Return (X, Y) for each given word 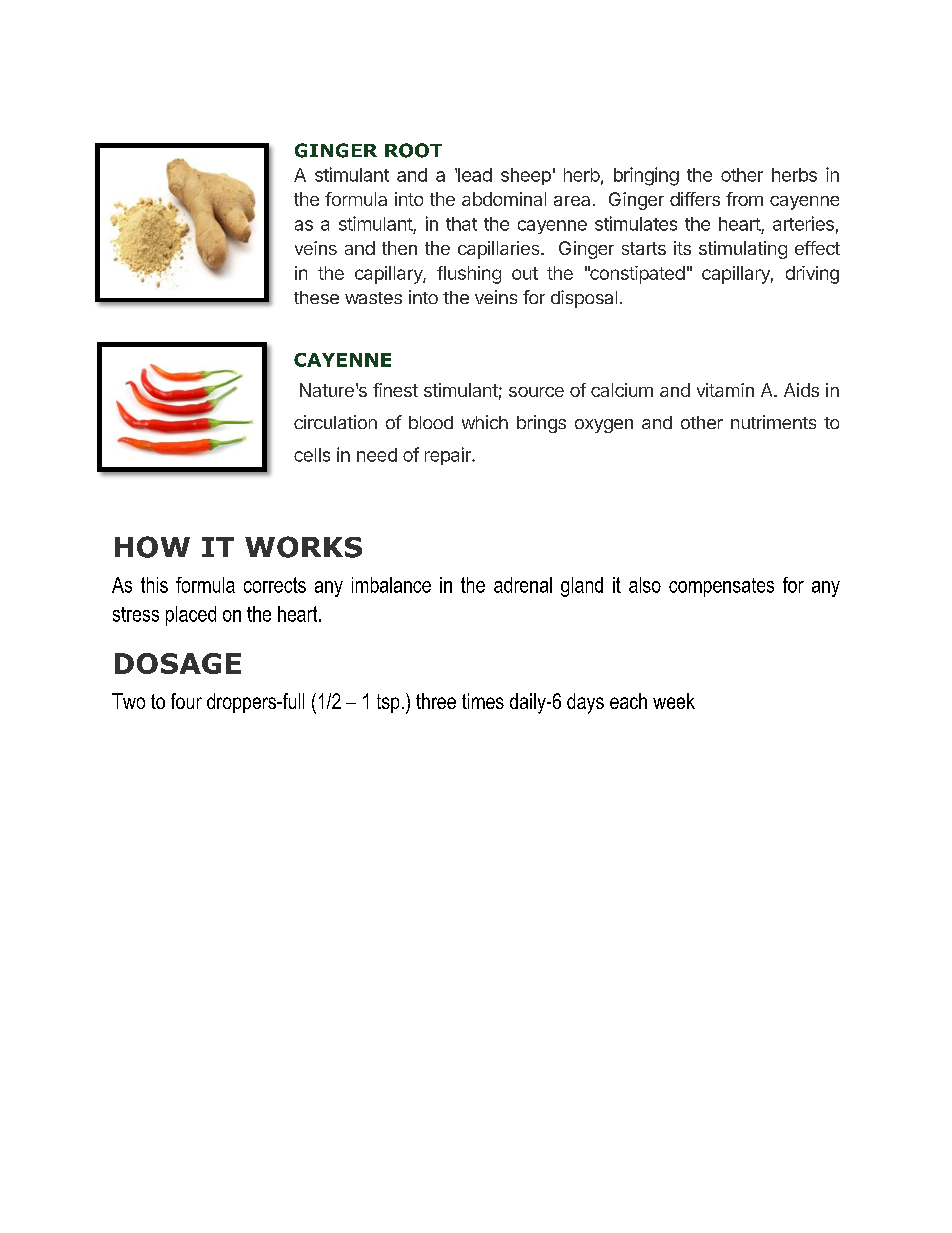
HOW (152, 547)
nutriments (773, 422)
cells (312, 455)
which (485, 422)
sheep (526, 176)
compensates (721, 587)
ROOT (413, 150)
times (483, 701)
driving (812, 275)
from (744, 199)
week (674, 701)
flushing (469, 275)
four (186, 701)
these (316, 297)
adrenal (523, 585)
